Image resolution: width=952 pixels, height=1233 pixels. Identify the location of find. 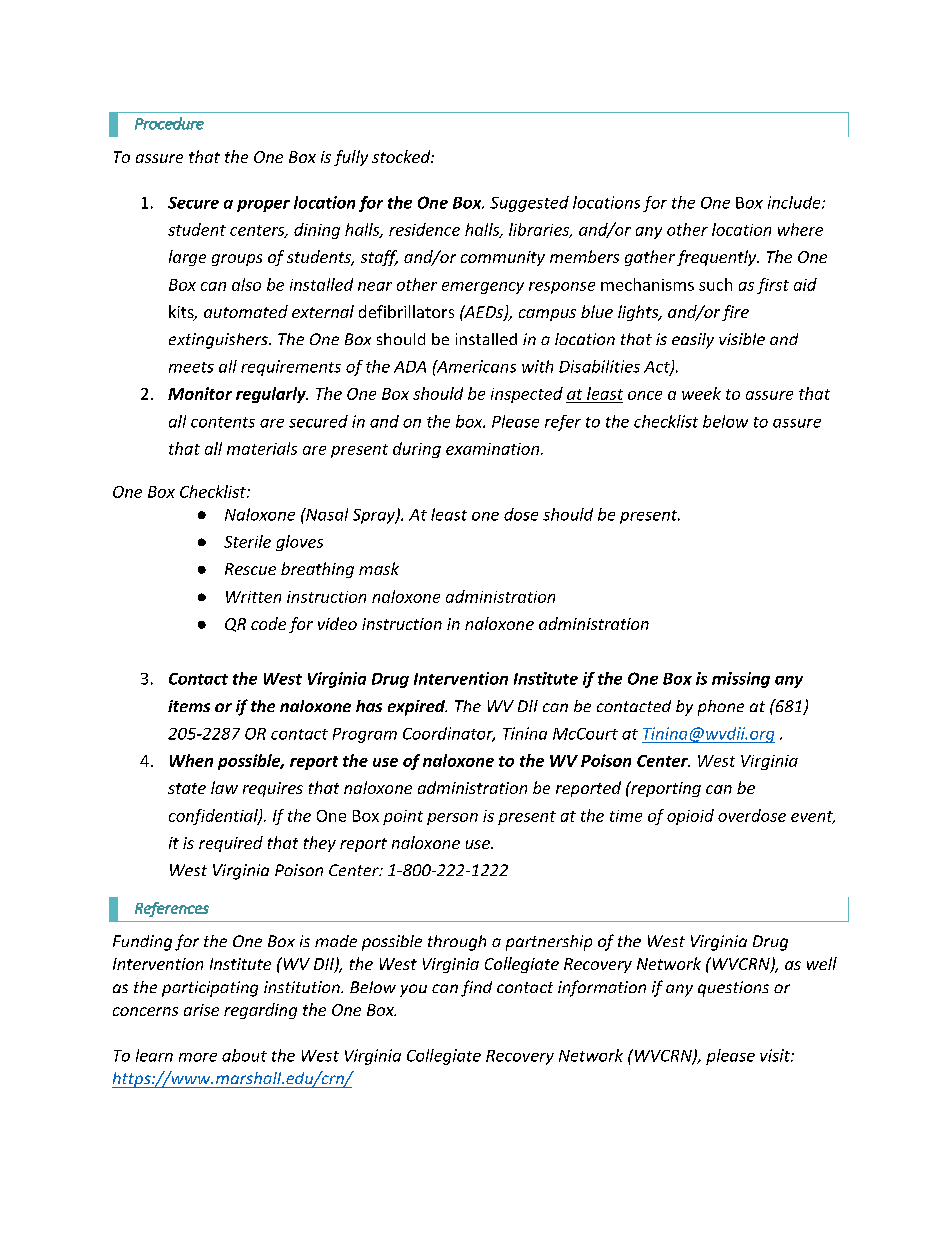
(476, 988).
